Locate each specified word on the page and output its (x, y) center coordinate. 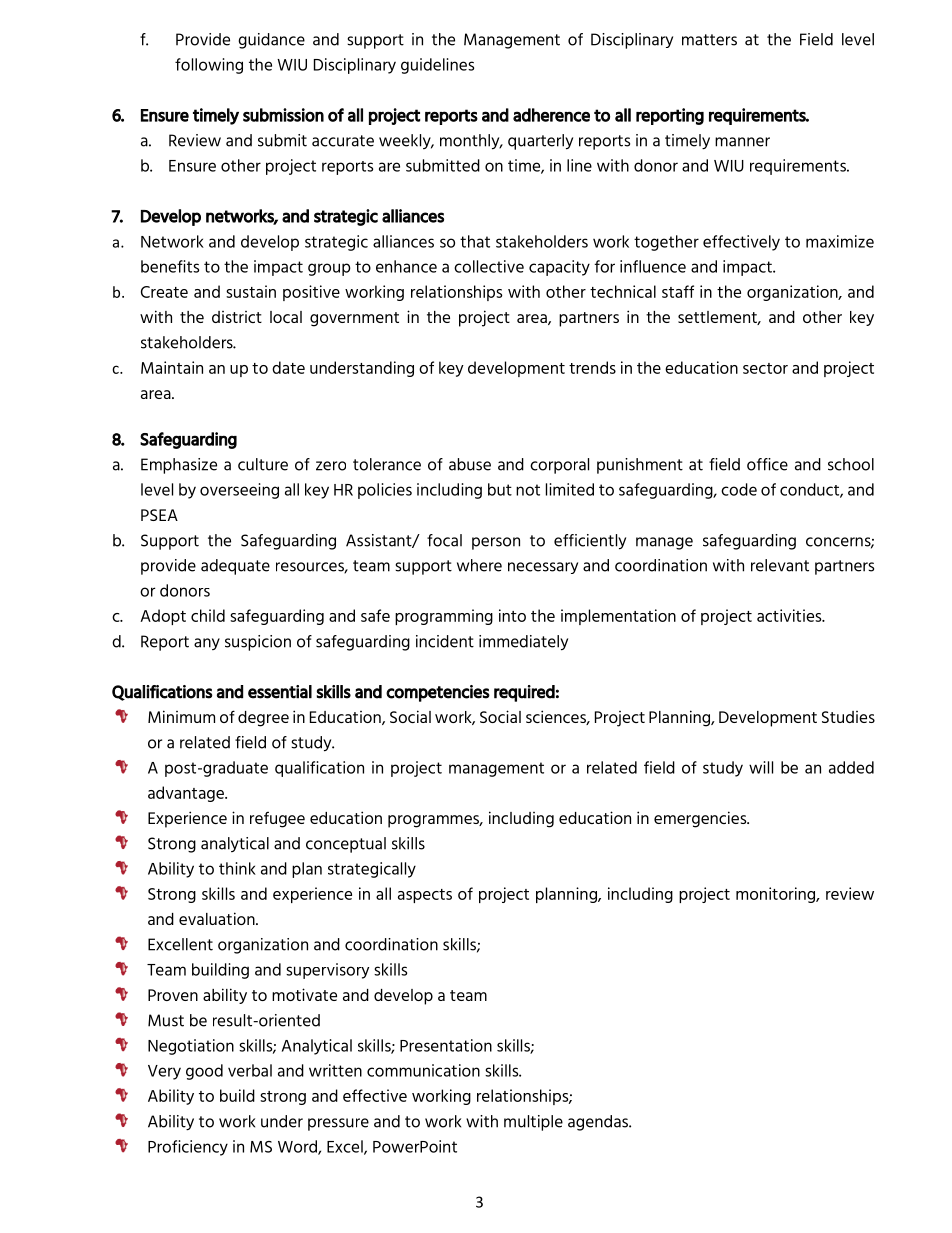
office (767, 464)
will (761, 767)
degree (263, 719)
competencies (438, 693)
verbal (250, 1070)
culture (263, 464)
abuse (470, 464)
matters (709, 40)
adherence (551, 115)
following (209, 66)
